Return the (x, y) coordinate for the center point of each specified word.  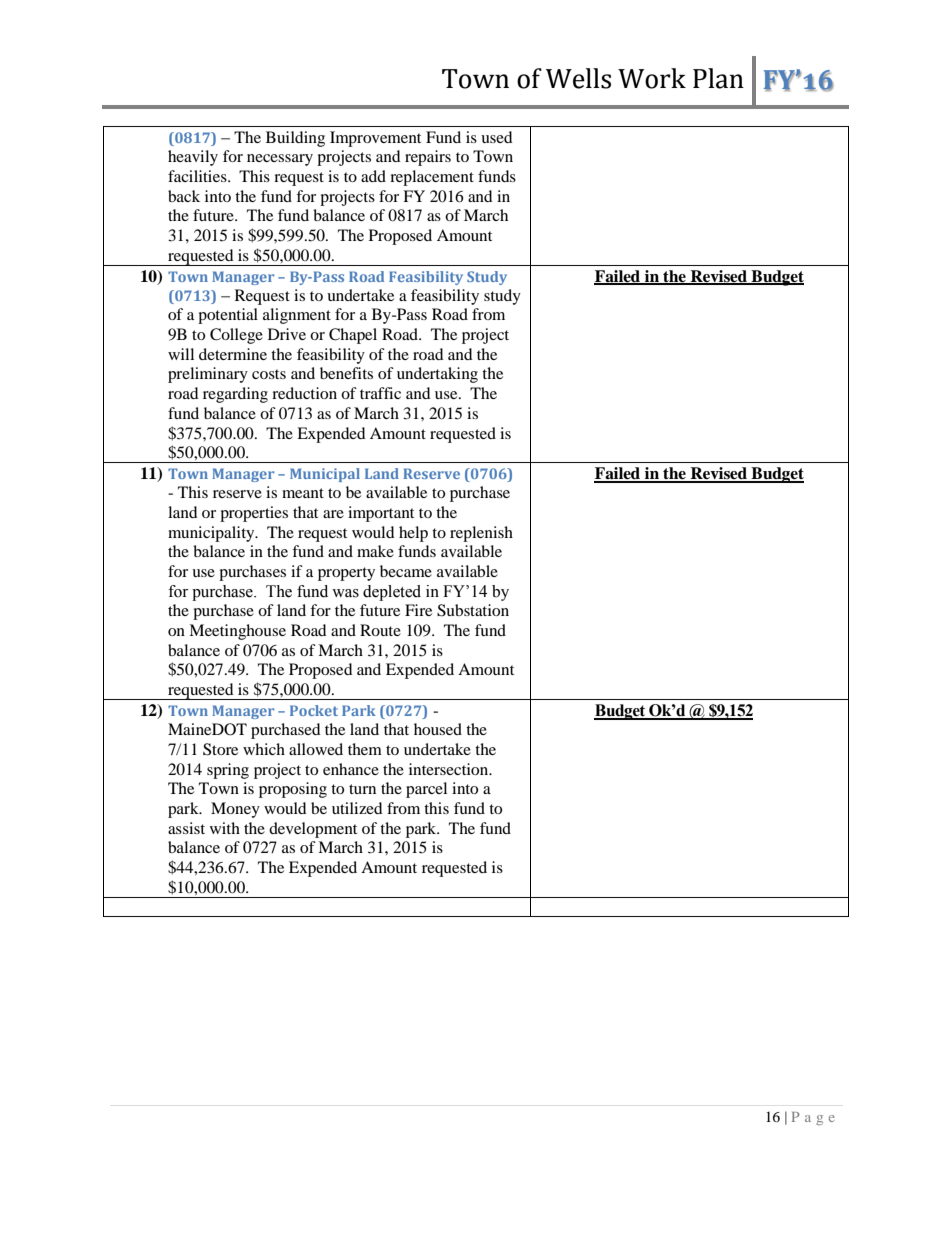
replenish (481, 534)
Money (235, 810)
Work (652, 78)
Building (295, 139)
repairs (428, 158)
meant (303, 493)
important (381, 514)
